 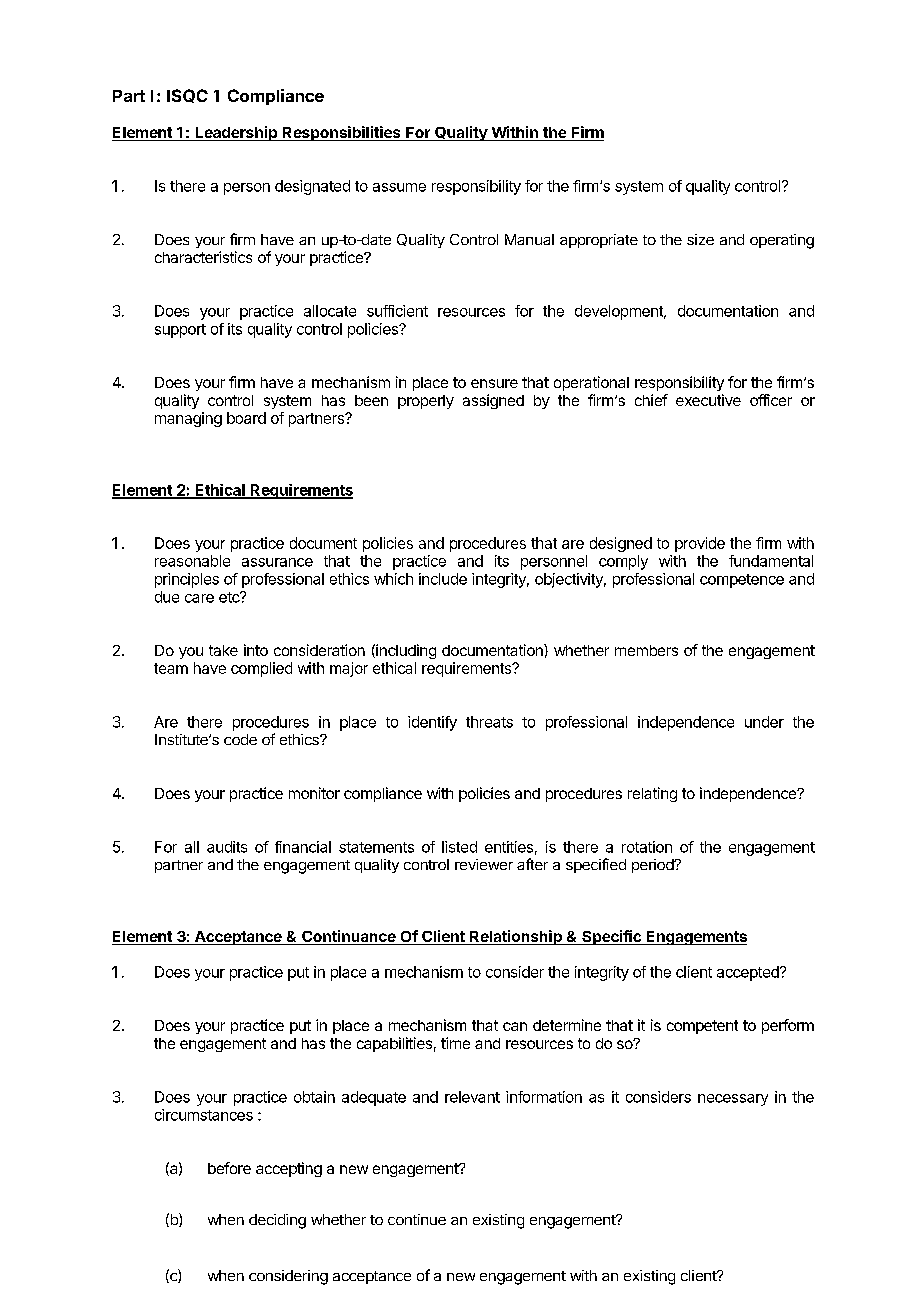 I want to click on necessary, so click(x=733, y=1100).
